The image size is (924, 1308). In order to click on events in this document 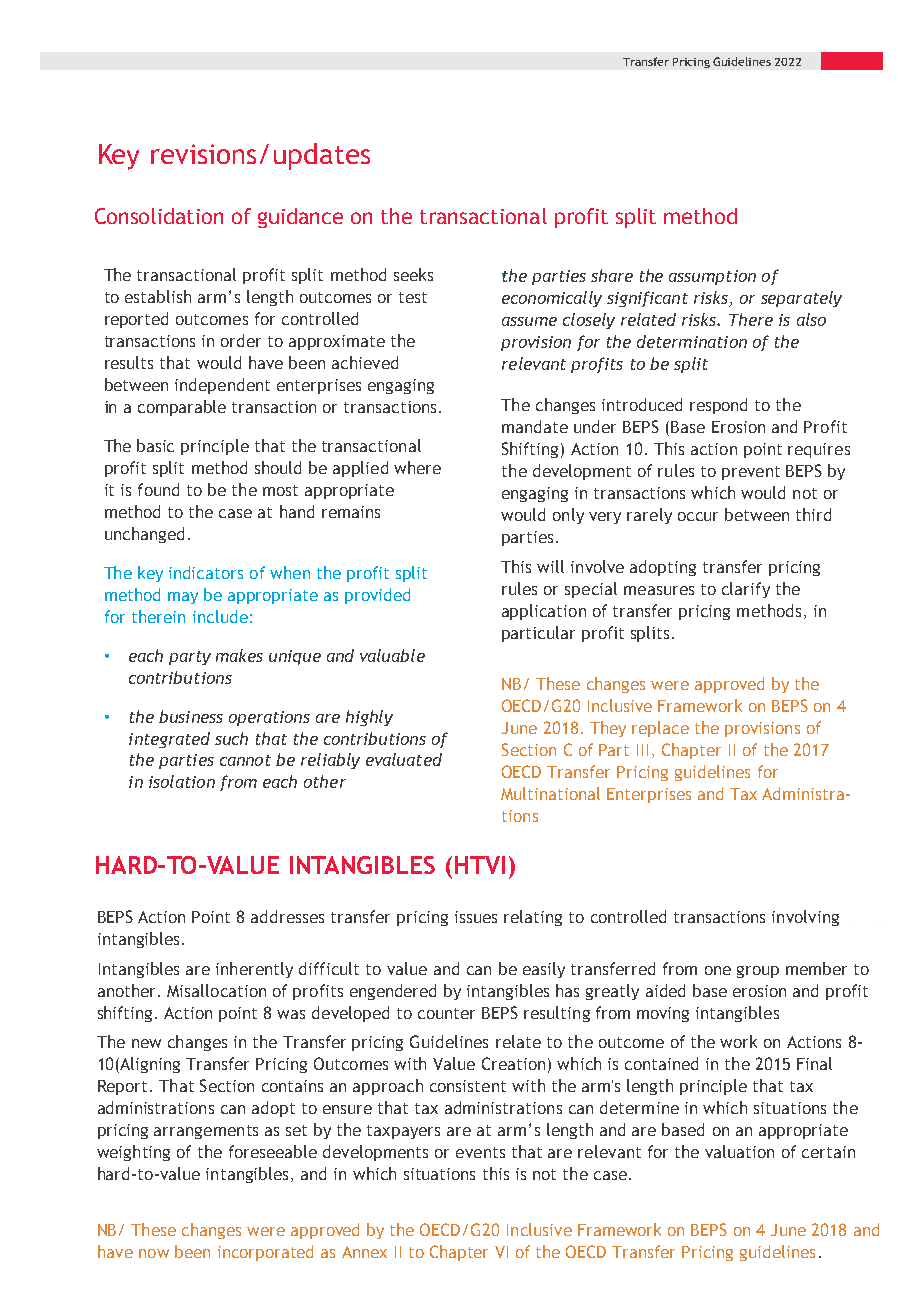, I will do `click(480, 1152)`.
